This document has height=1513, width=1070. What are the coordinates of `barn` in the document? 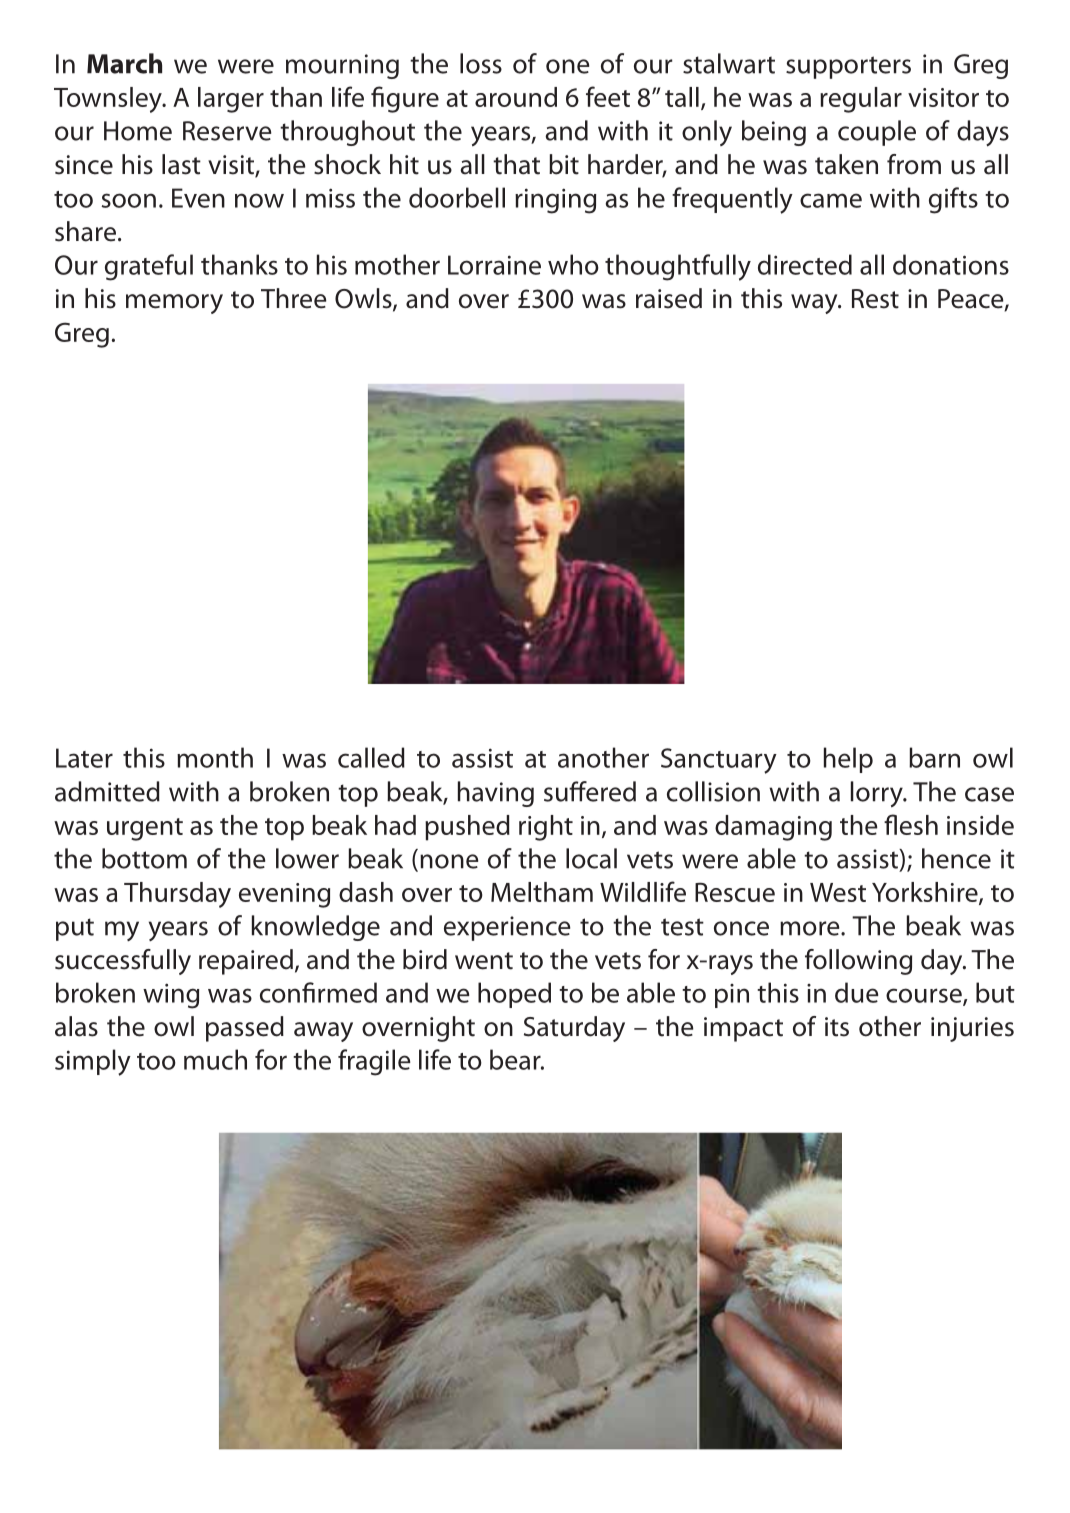 It's located at (934, 757).
